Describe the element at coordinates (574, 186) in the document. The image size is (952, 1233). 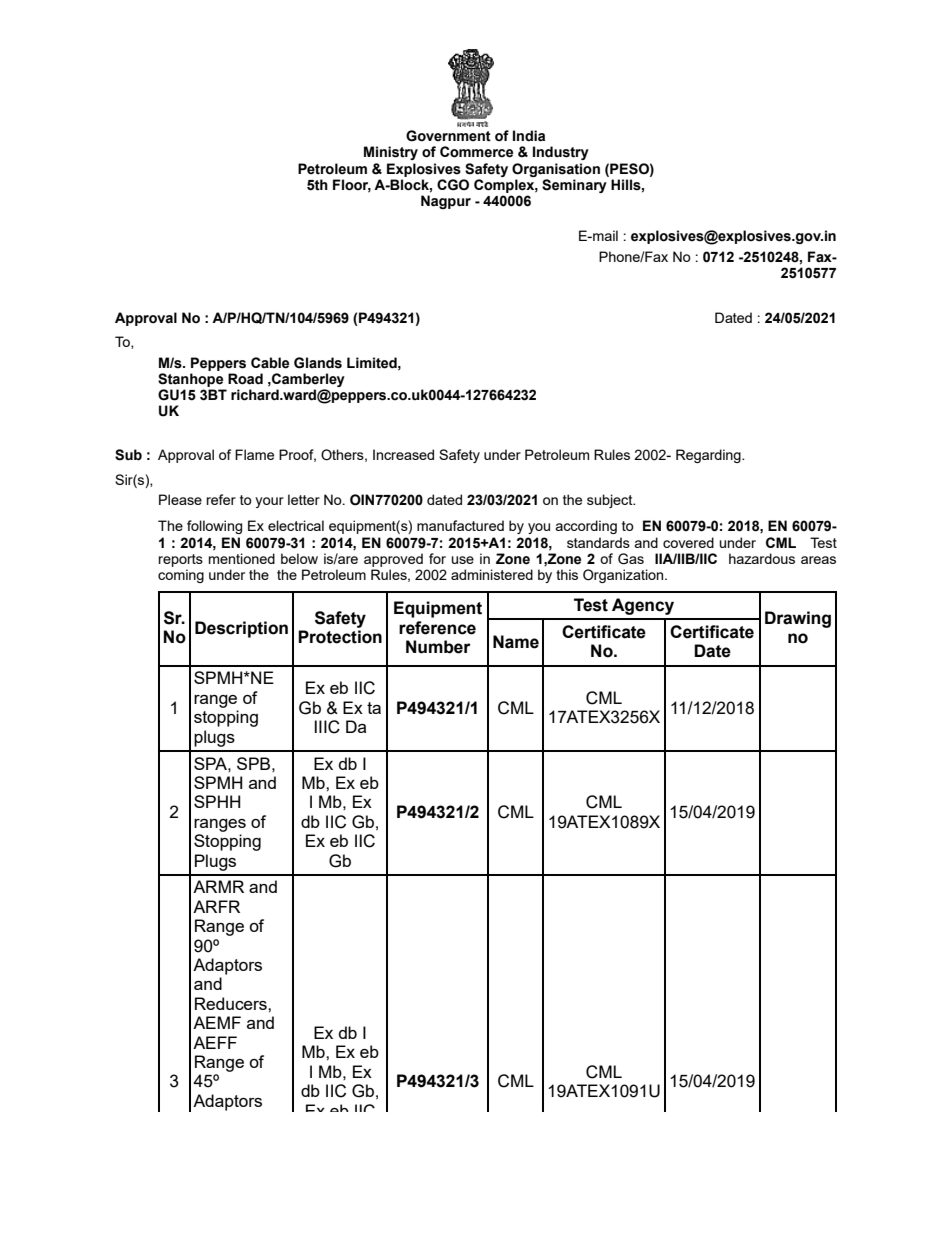
I see `Seminary` at that location.
